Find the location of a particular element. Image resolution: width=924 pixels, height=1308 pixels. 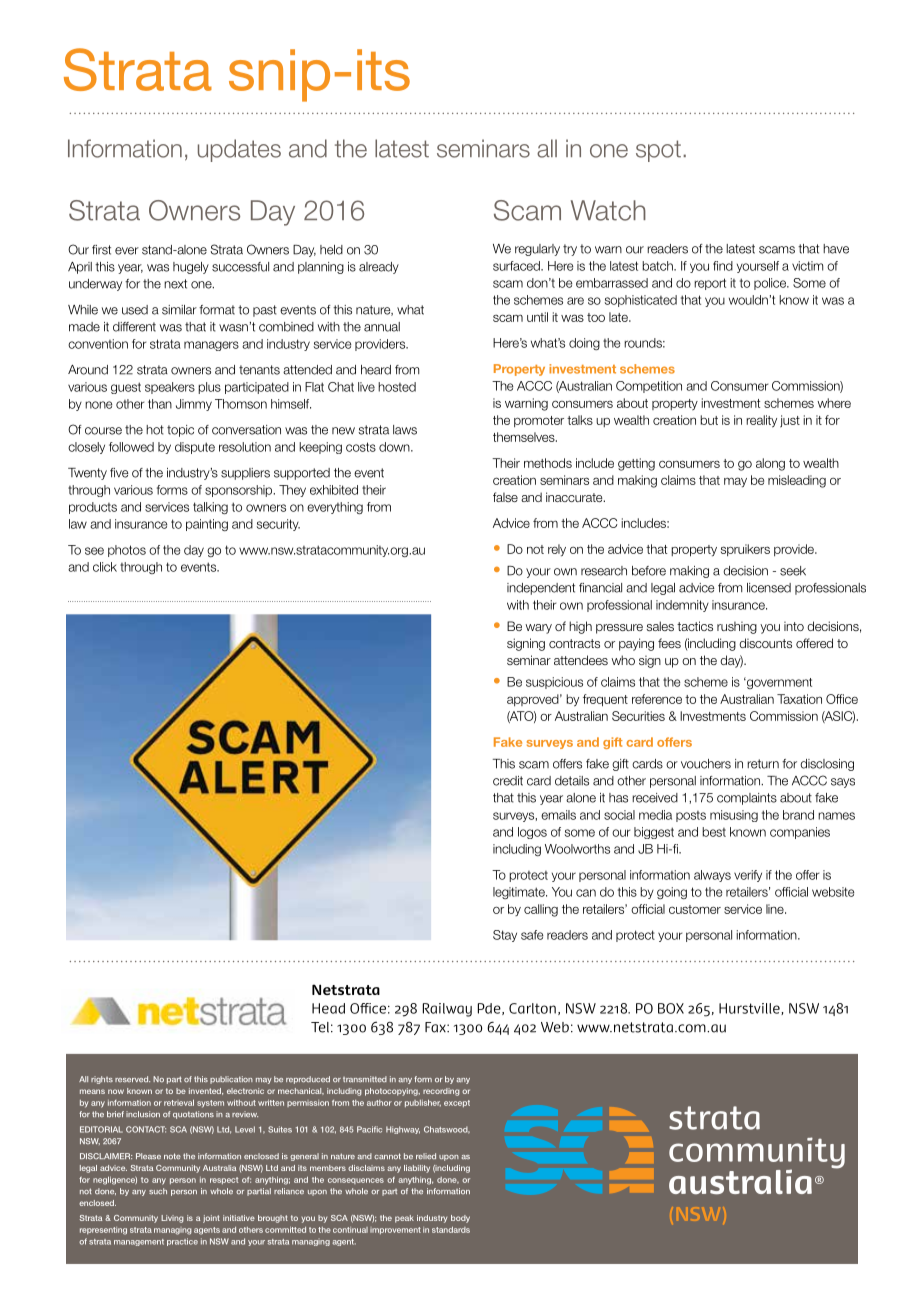

regularly is located at coordinates (537, 250).
